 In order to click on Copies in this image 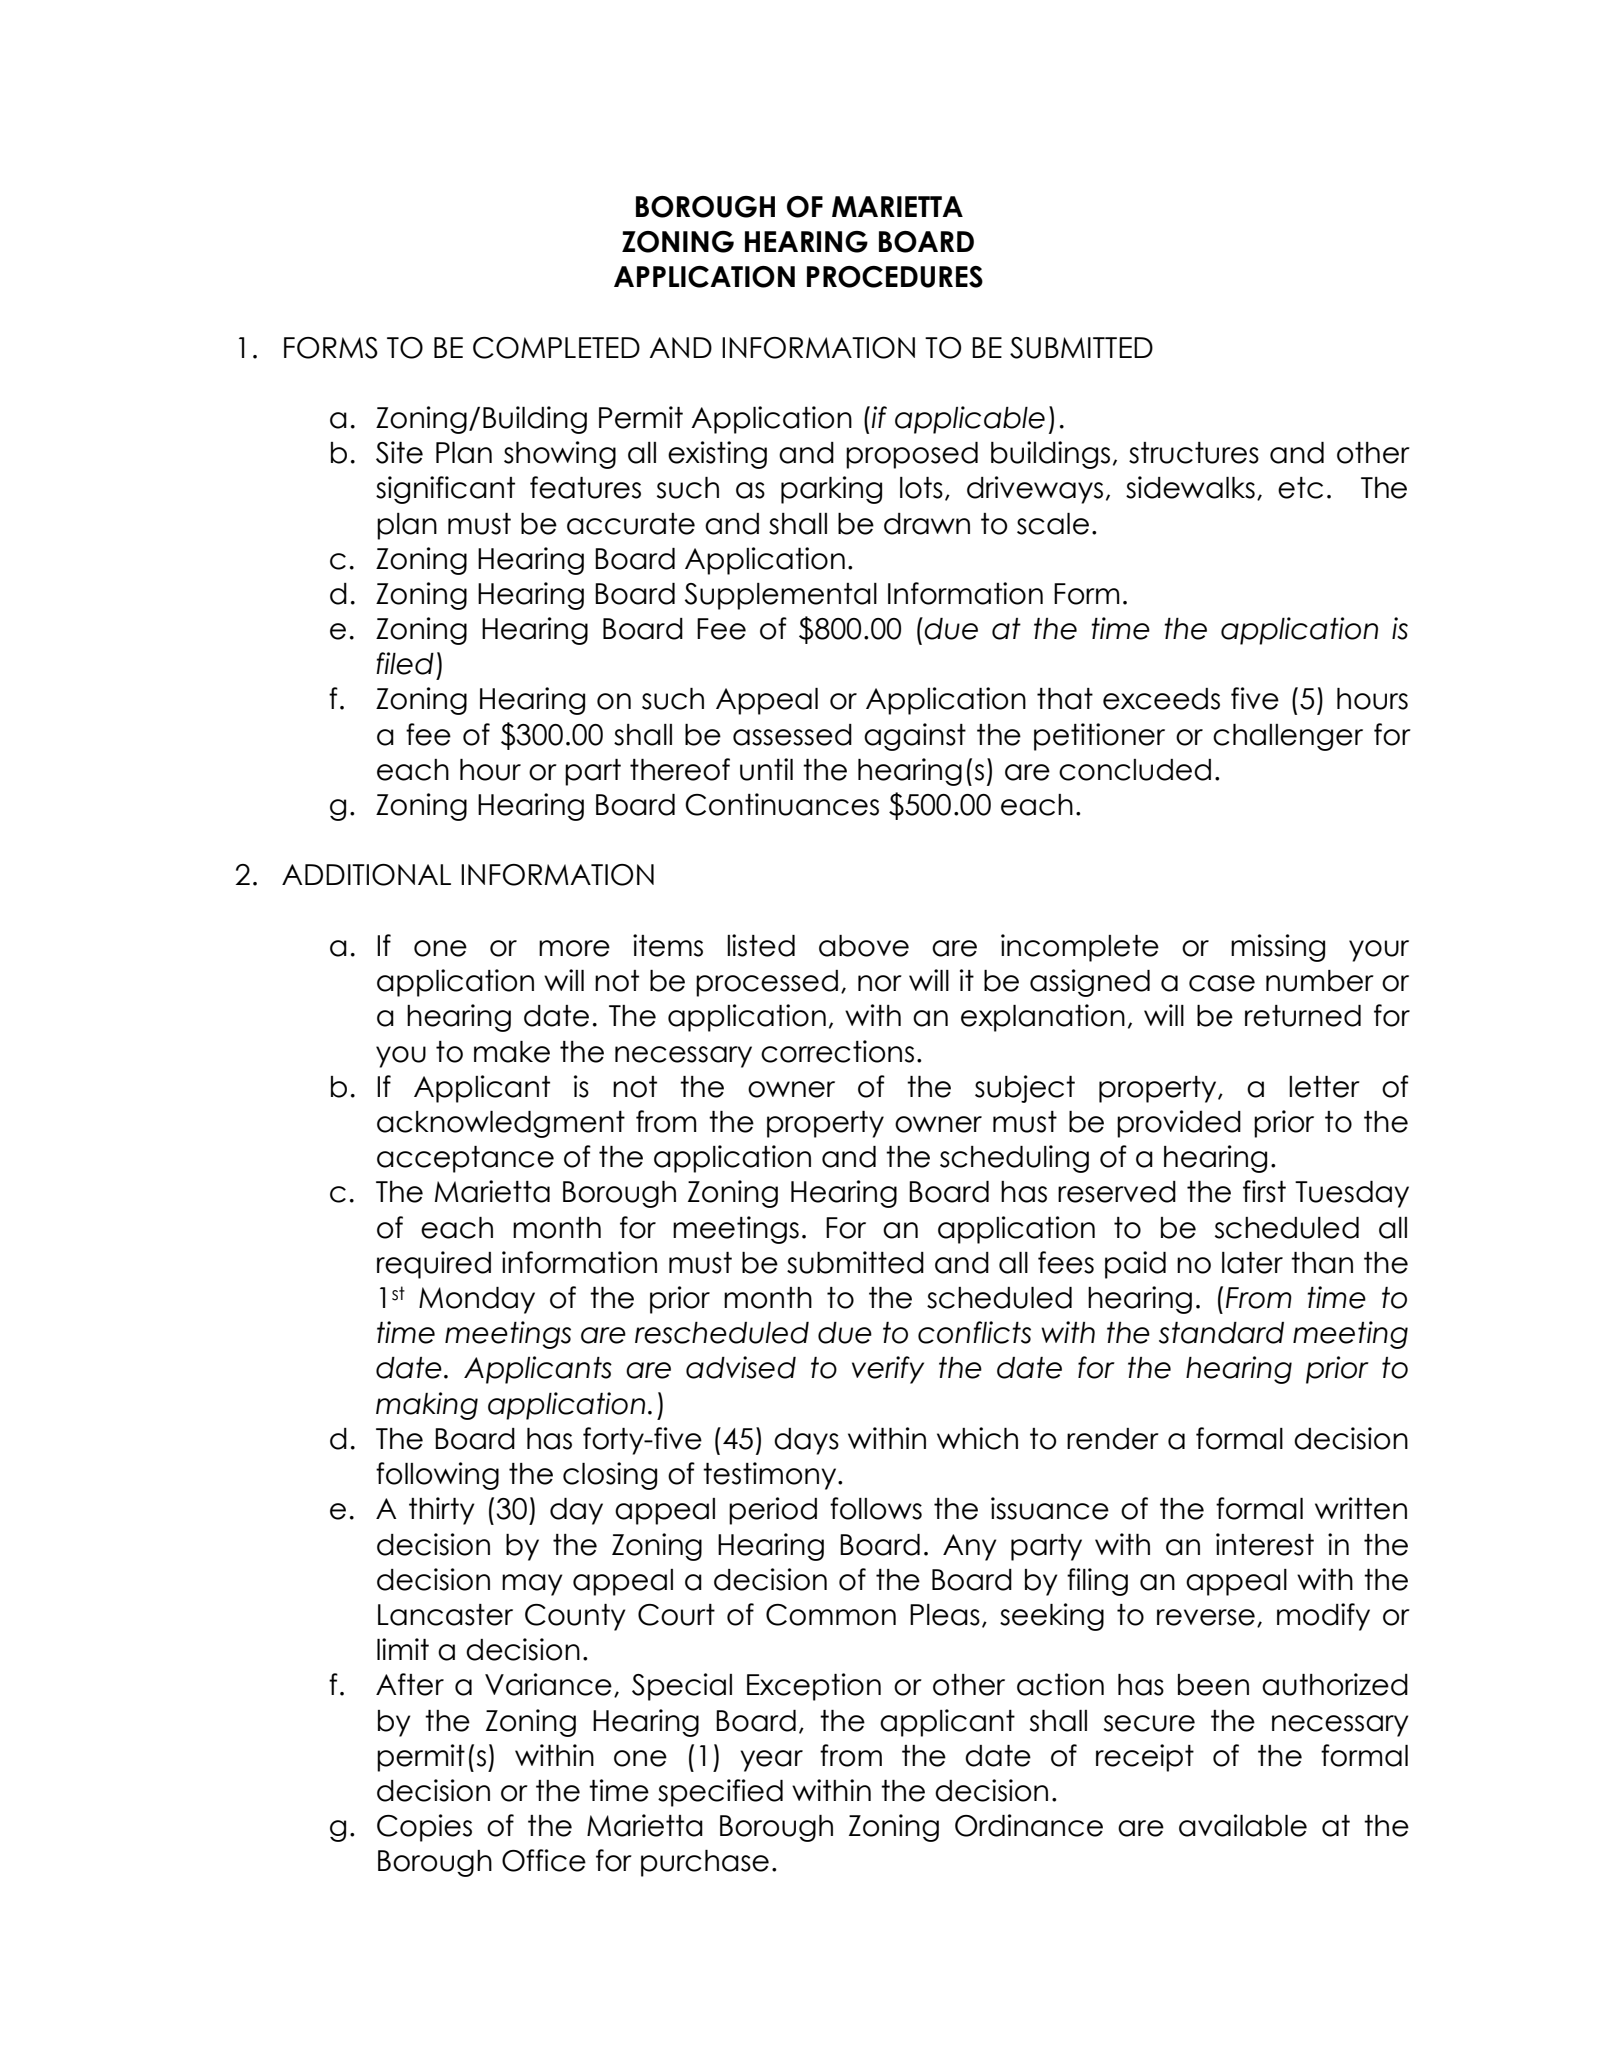, I will do `click(424, 1828)`.
